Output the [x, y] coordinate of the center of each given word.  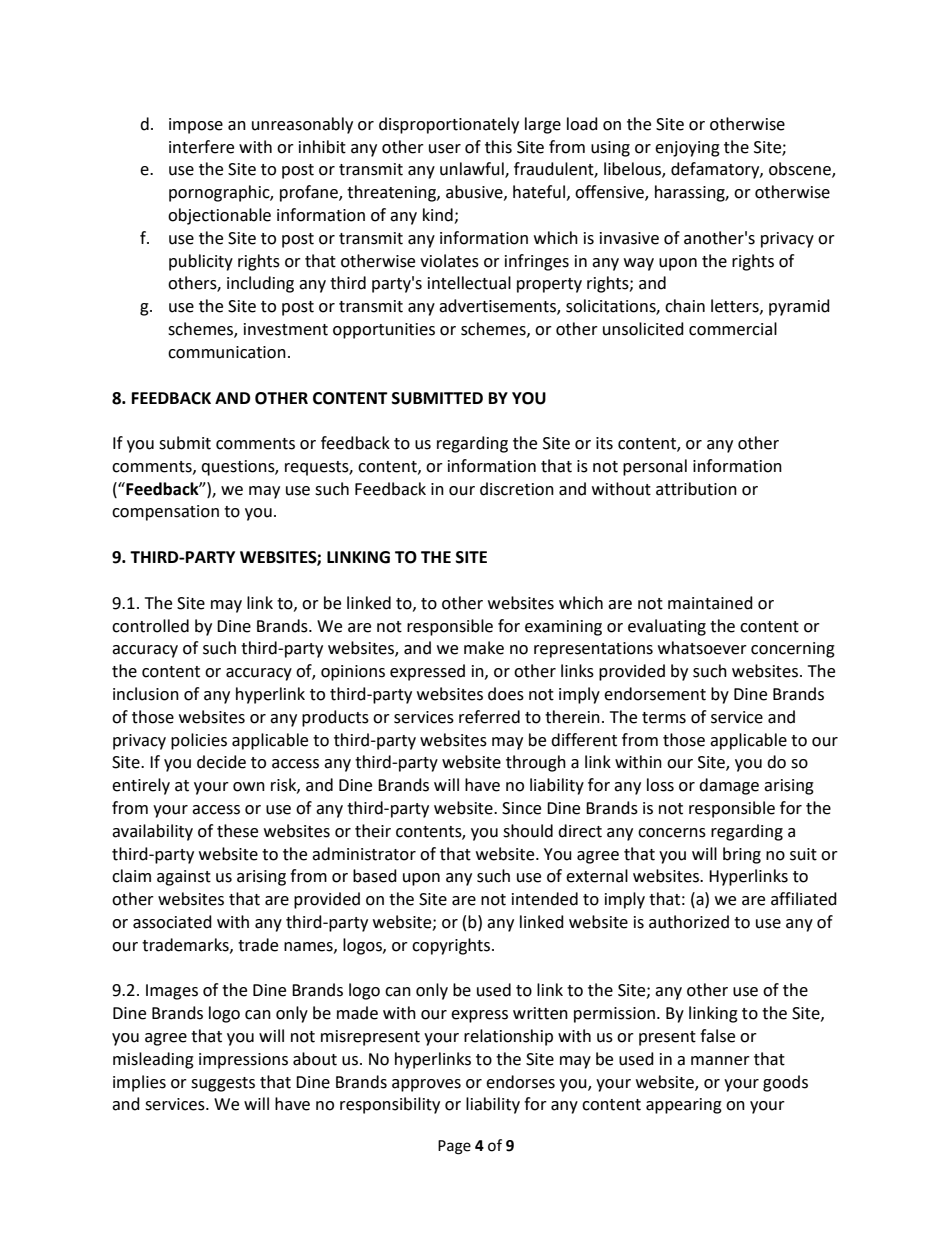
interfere [201, 147]
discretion [517, 489]
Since [521, 808]
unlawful [473, 170]
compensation [165, 513]
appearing [684, 1106]
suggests [223, 1084]
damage [729, 786]
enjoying [687, 149]
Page [454, 1147]
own [249, 787]
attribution [696, 489]
